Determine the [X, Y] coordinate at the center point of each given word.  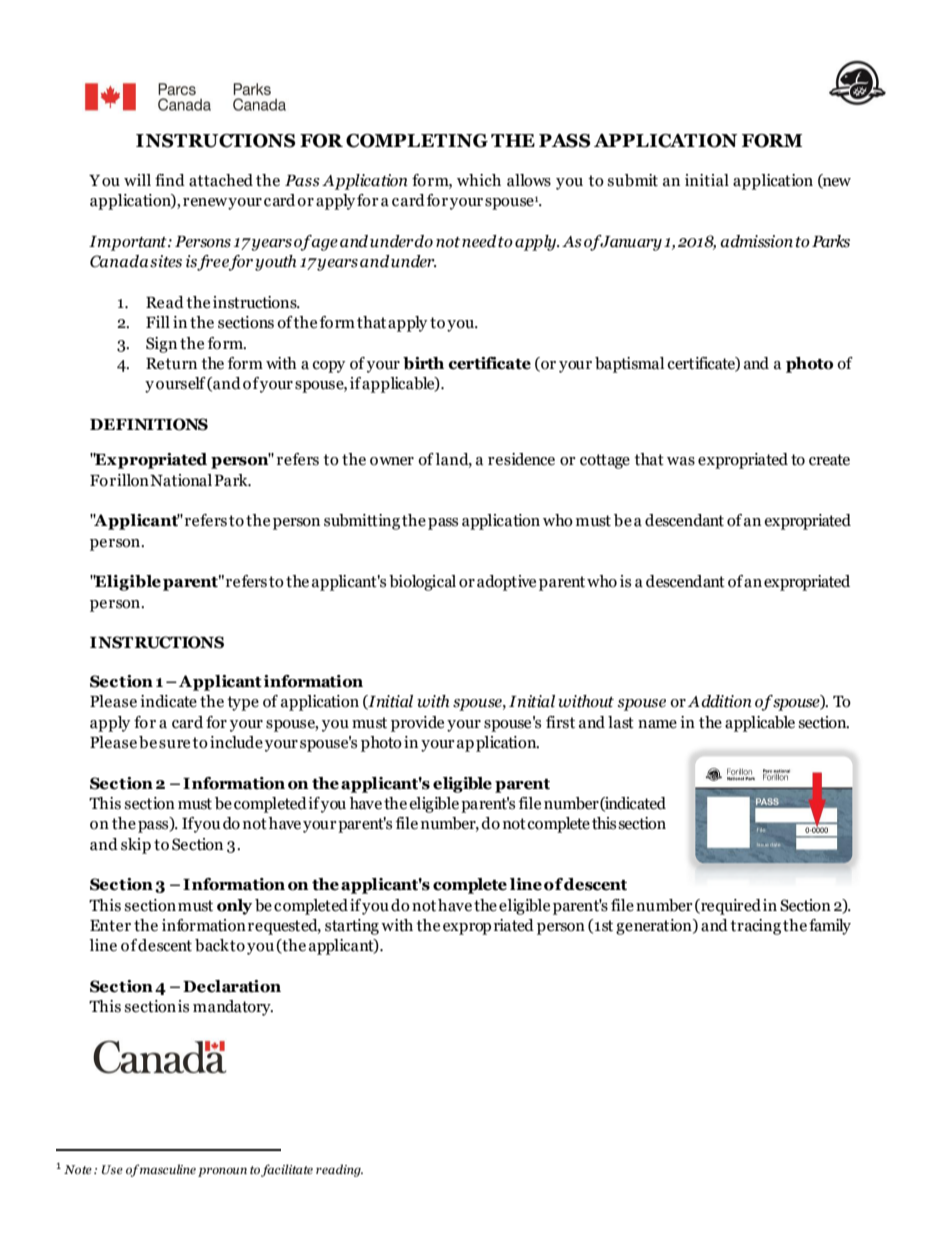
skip [136, 846]
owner [392, 461]
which [479, 180]
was [681, 461]
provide [417, 724]
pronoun [222, 1172]
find [170, 180]
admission [756, 241]
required [730, 907]
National [181, 480]
